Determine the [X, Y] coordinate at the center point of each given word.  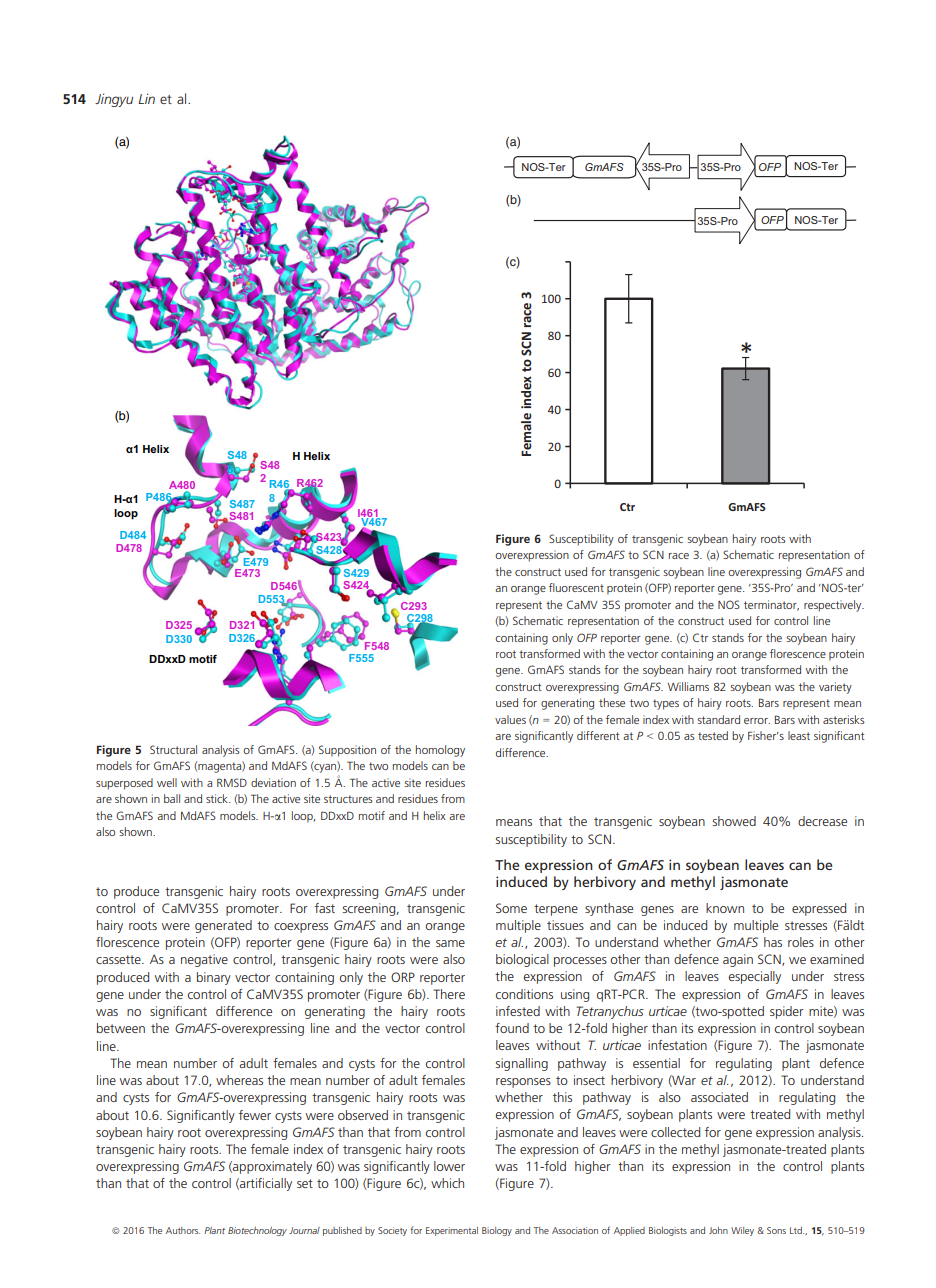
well [167, 782]
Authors [183, 1230]
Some [511, 908]
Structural [173, 749]
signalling [522, 1064]
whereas [239, 1080]
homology [440, 751]
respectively [834, 606]
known [725, 908]
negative [204, 960]
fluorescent [576, 587]
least [799, 735]
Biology [497, 1231]
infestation [677, 1045]
